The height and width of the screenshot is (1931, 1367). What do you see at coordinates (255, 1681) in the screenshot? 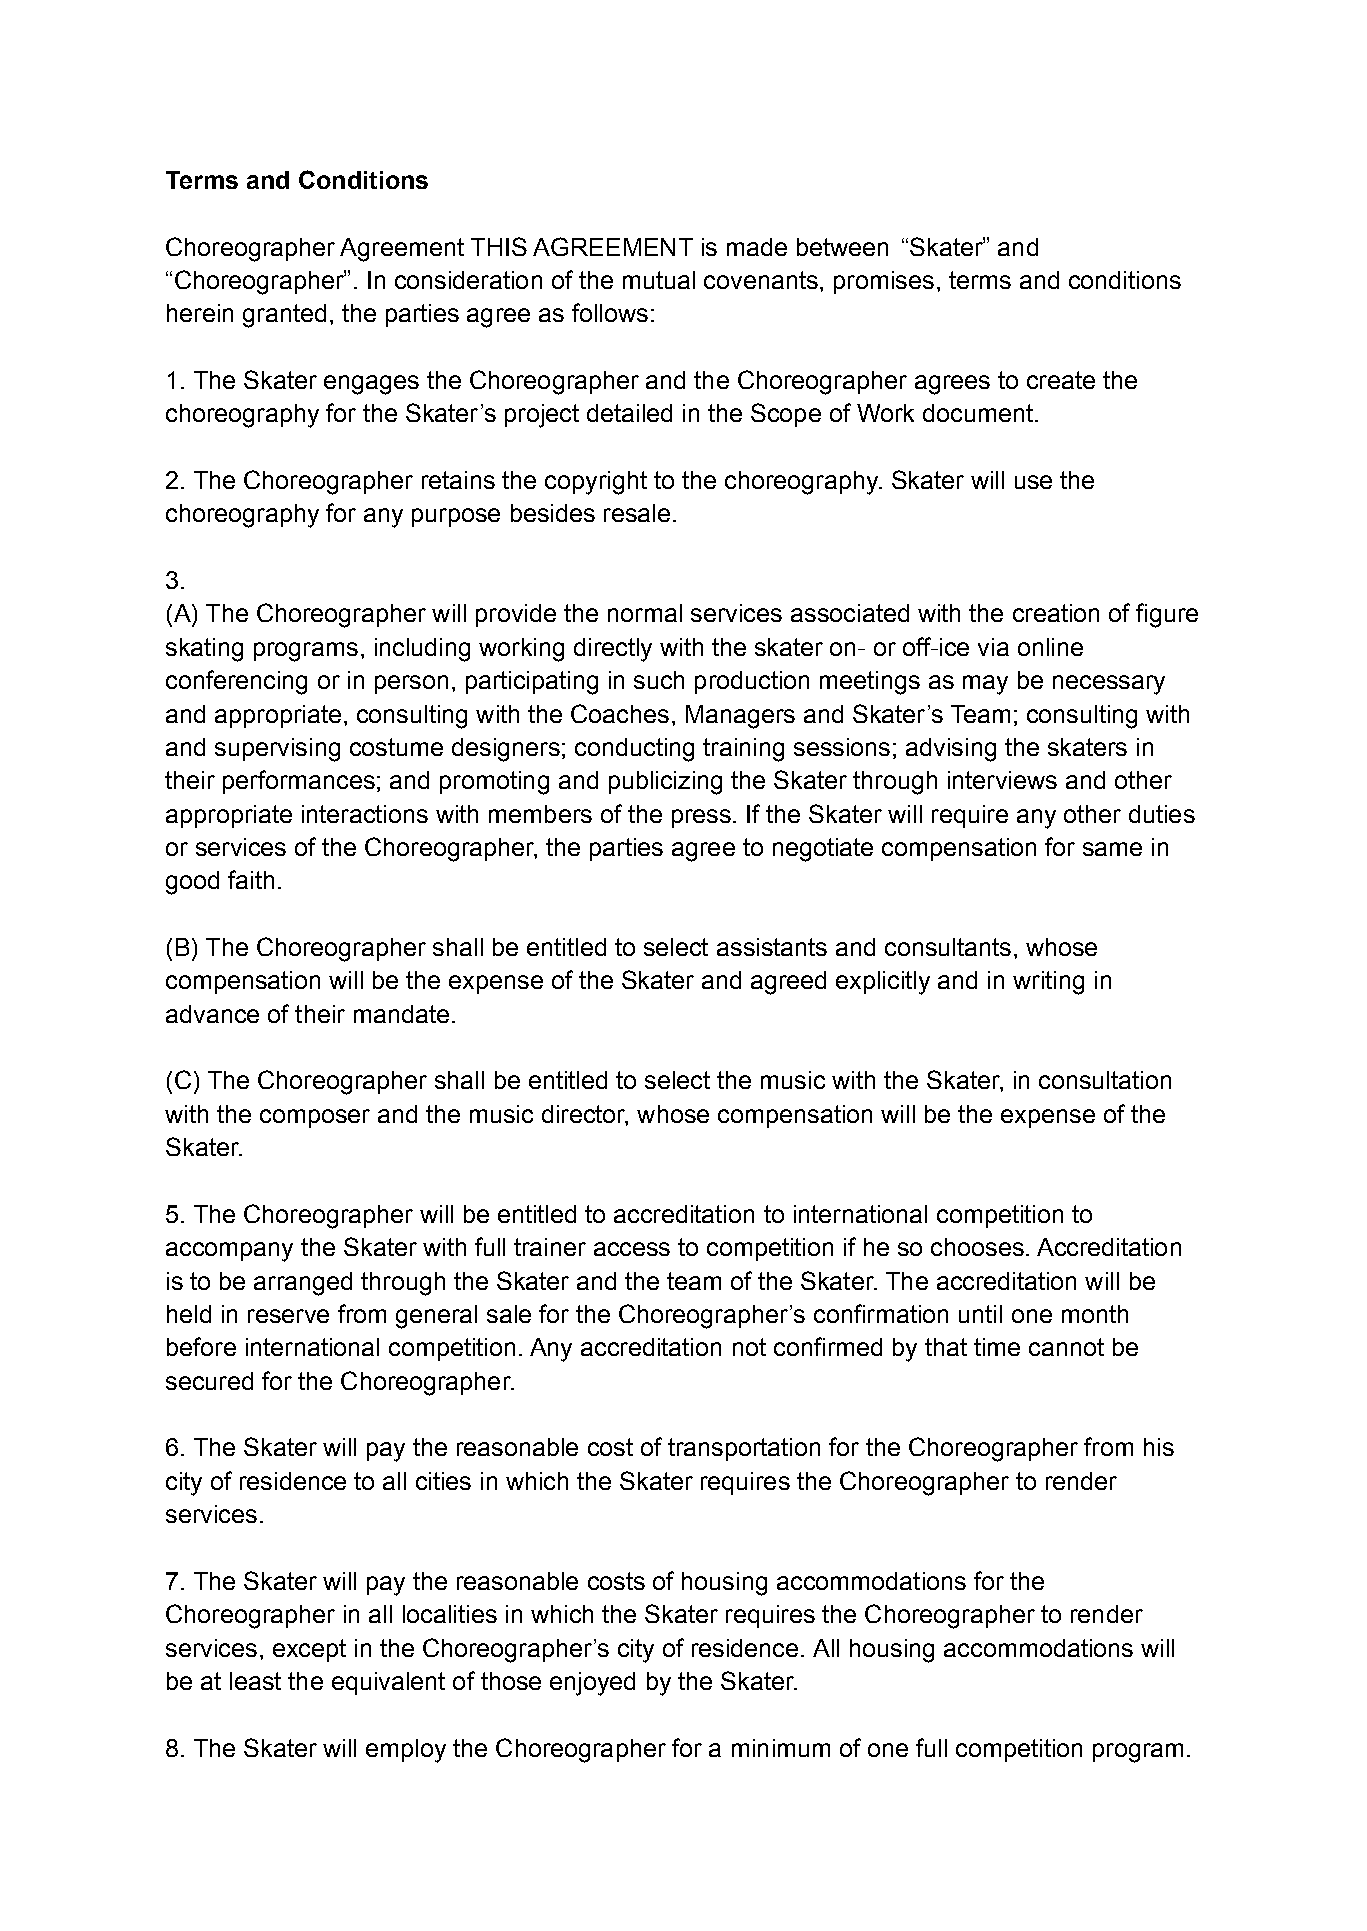
I see `least` at bounding box center [255, 1681].
